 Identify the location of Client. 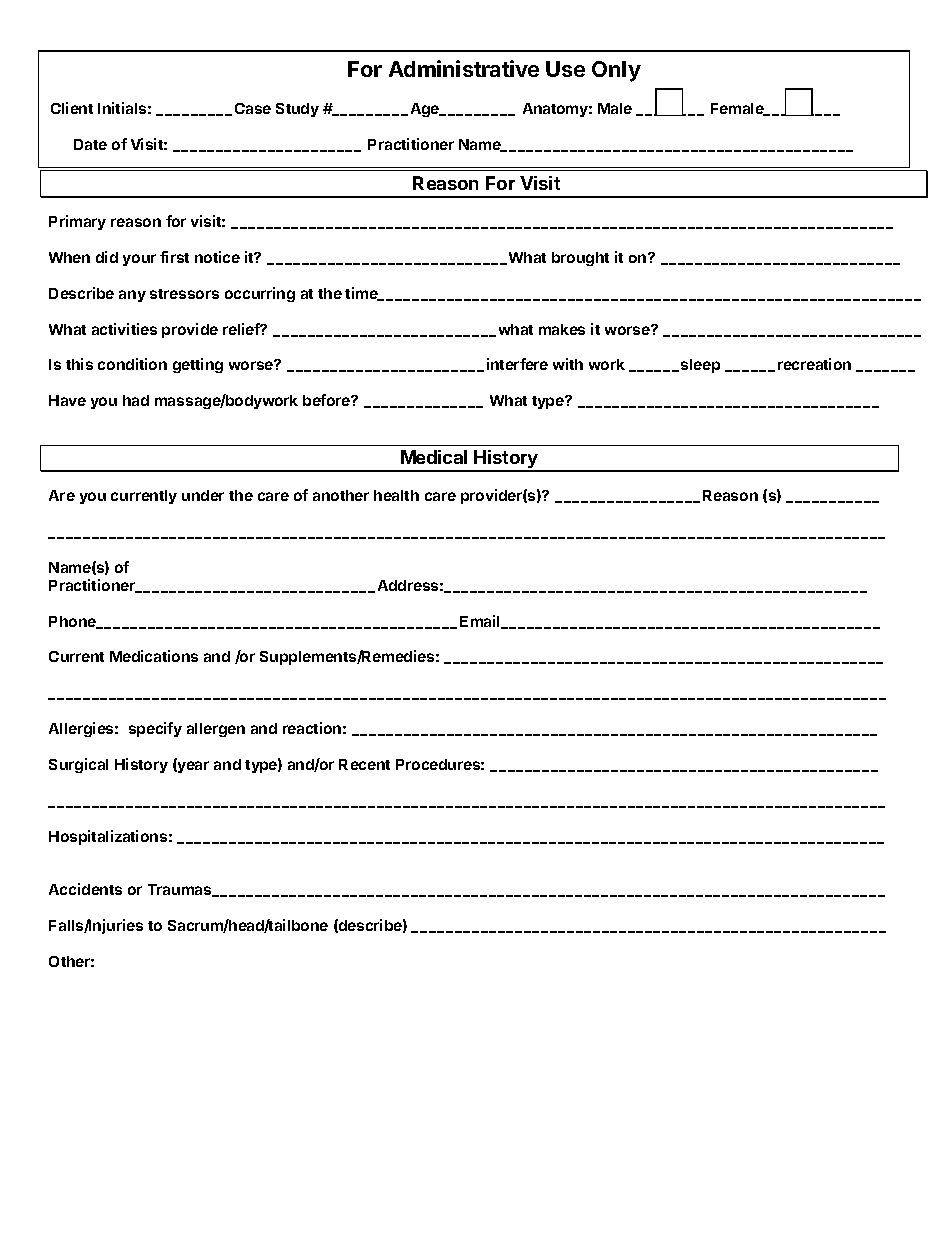
(72, 108).
